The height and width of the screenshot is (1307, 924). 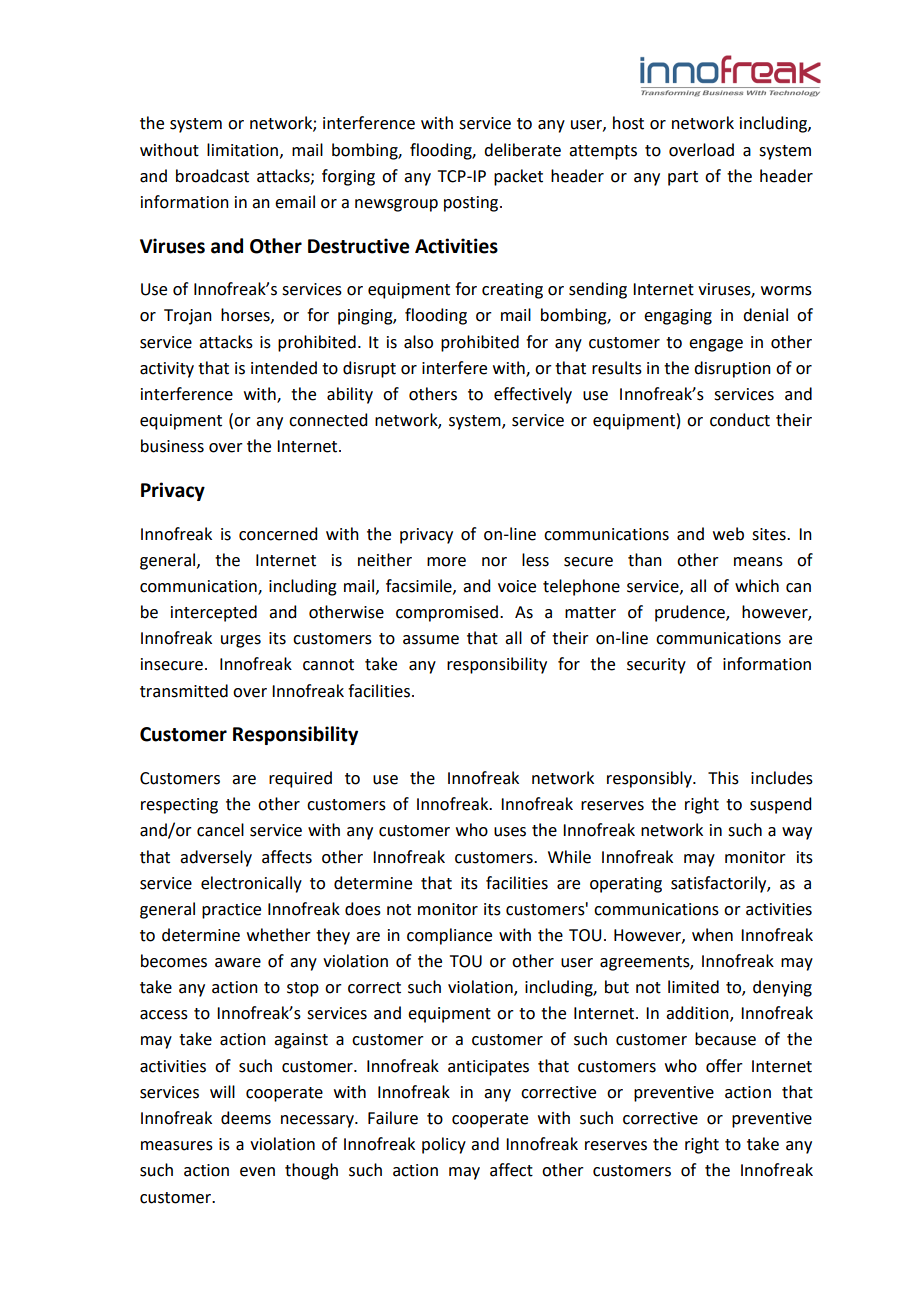 I want to click on prudence, so click(x=691, y=613).
